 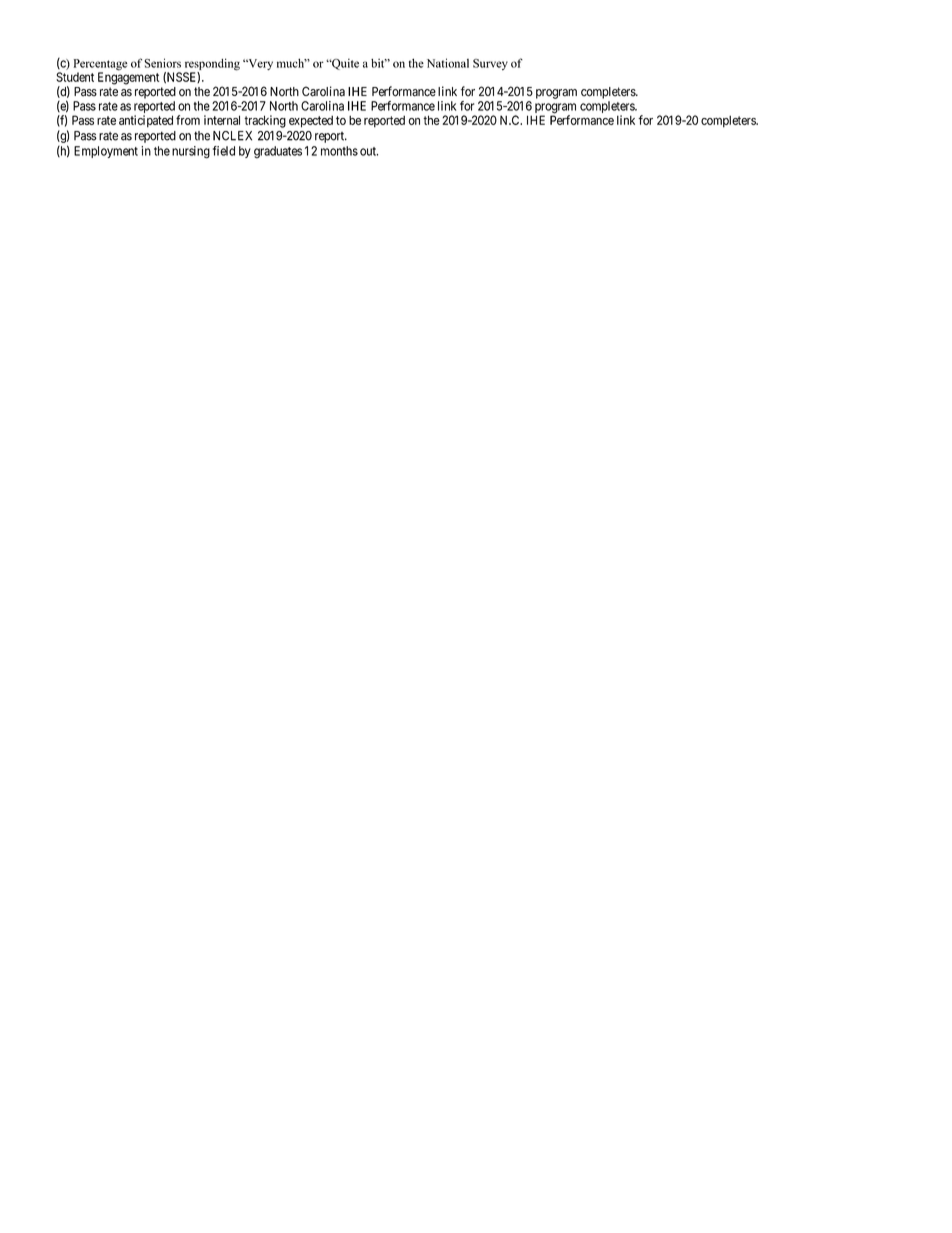 I want to click on Percentage, so click(x=100, y=66).
